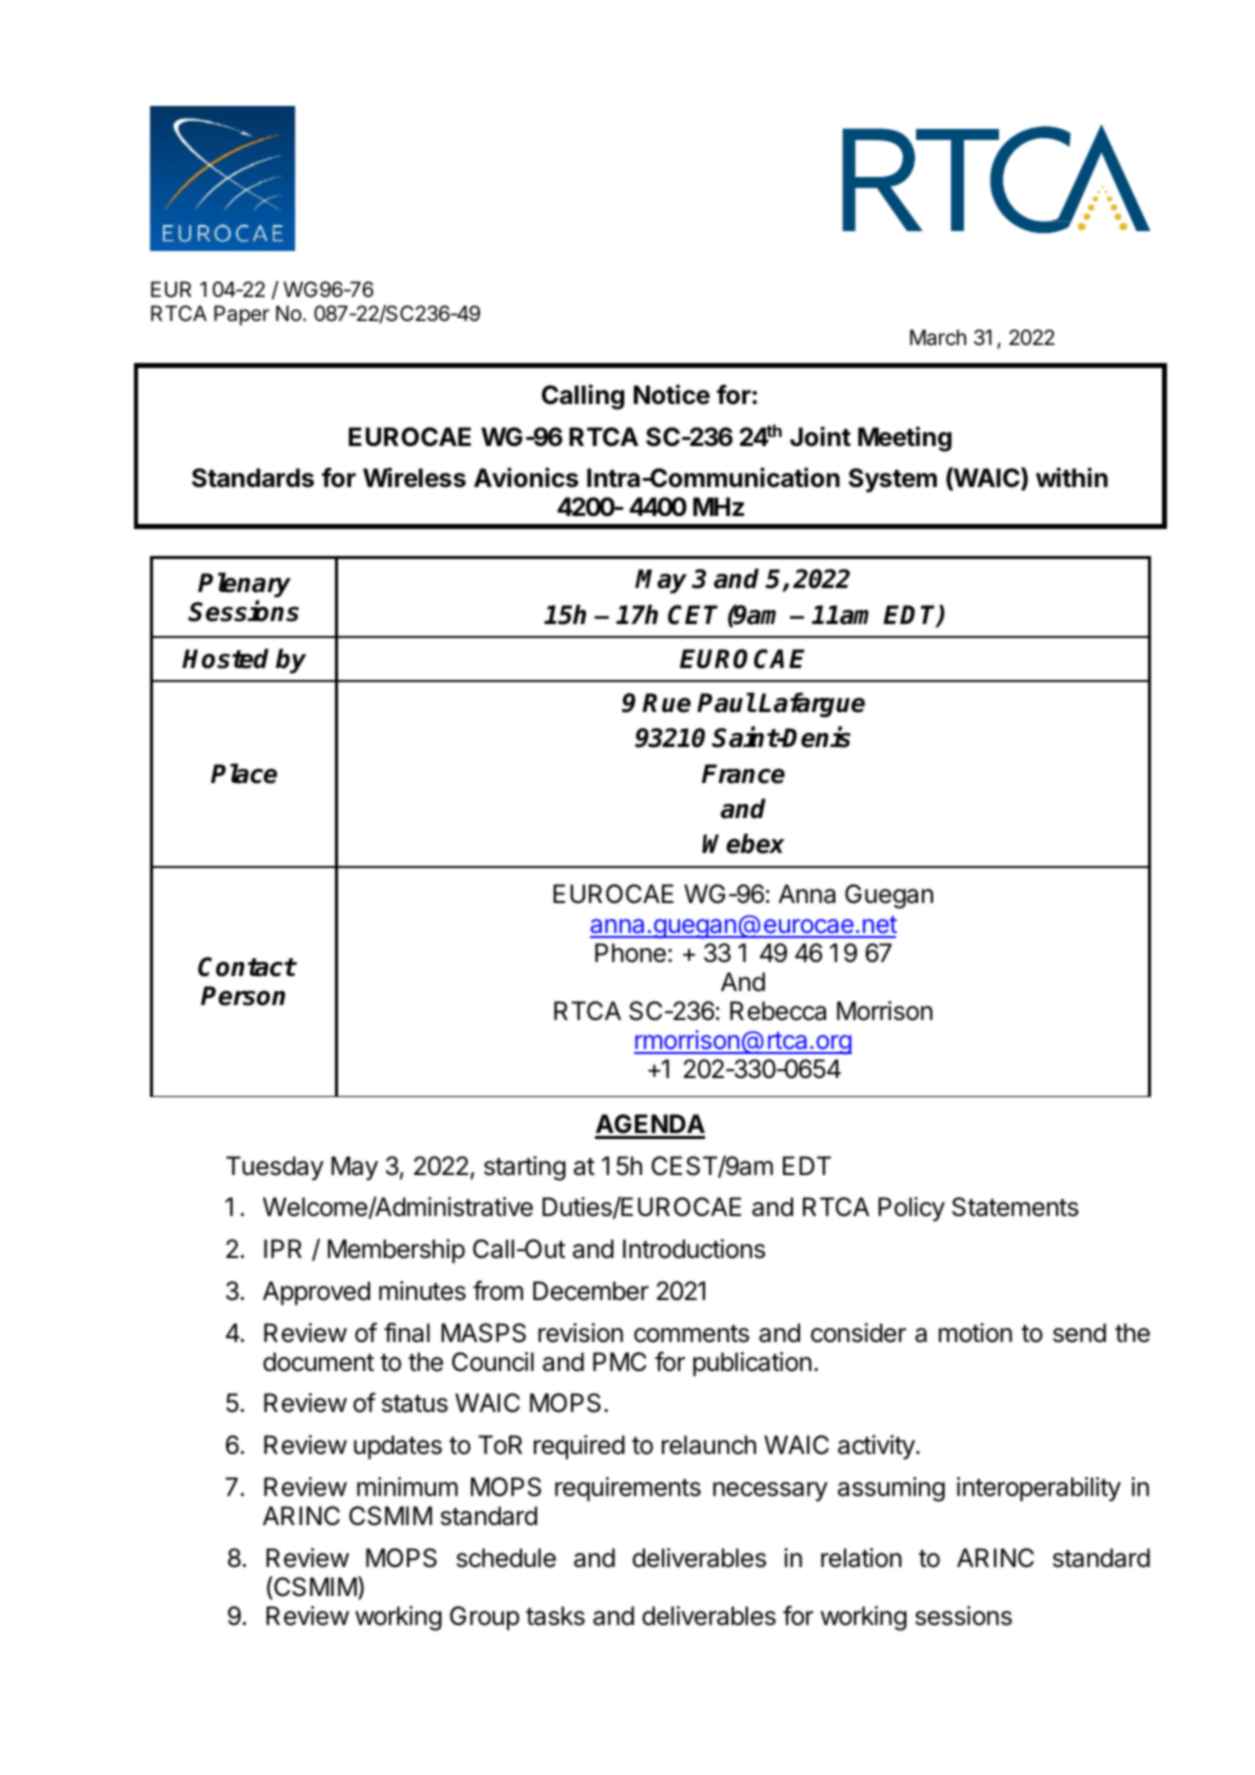 The height and width of the screenshot is (1775, 1255). What do you see at coordinates (938, 337) in the screenshot?
I see `March` at bounding box center [938, 337].
